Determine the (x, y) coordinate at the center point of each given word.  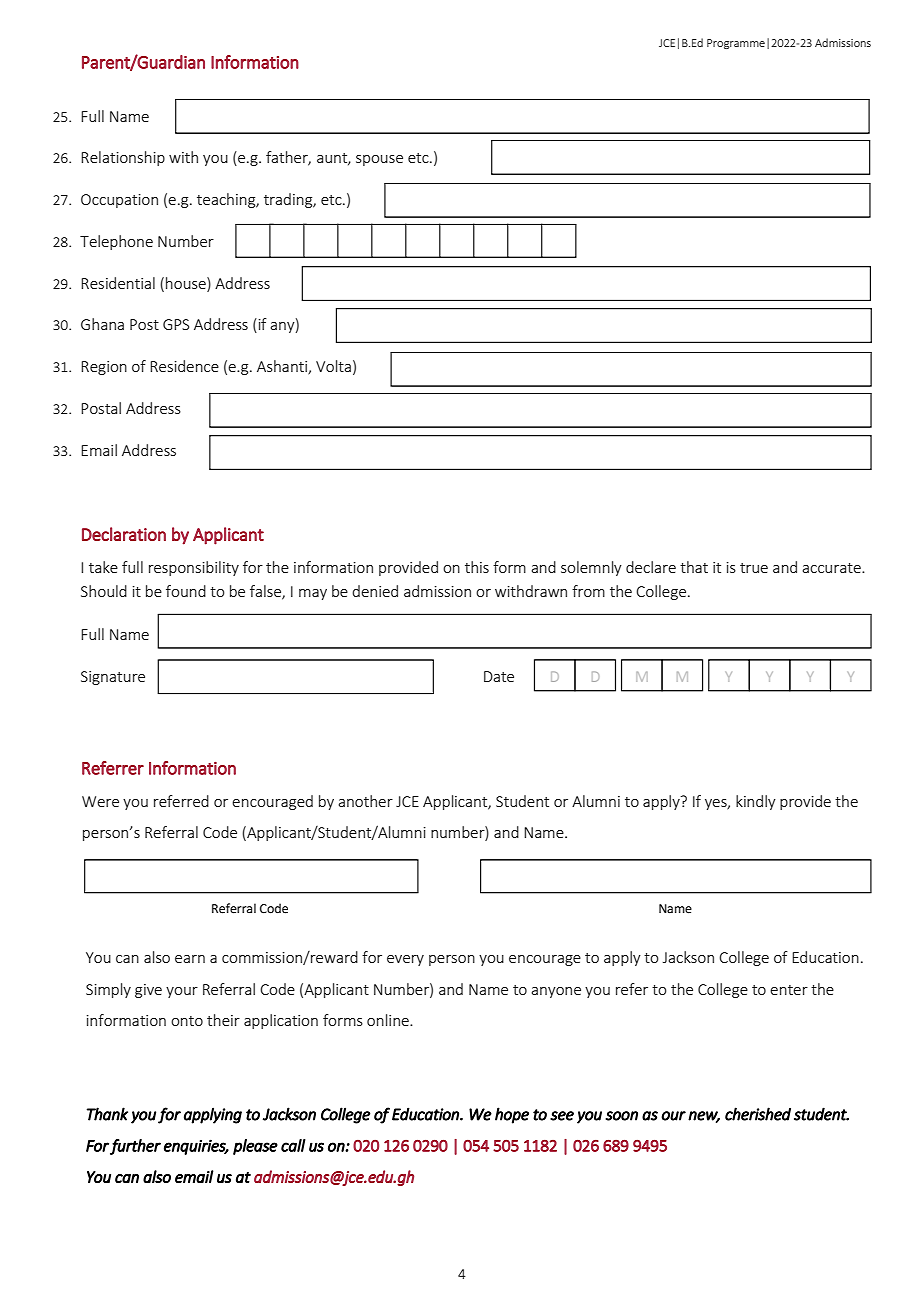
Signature (113, 678)
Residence (184, 366)
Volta (333, 366)
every (405, 960)
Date (499, 676)
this (477, 567)
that (694, 567)
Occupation (119, 201)
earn (190, 959)
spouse (379, 160)
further (135, 1147)
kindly (756, 802)
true (754, 568)
